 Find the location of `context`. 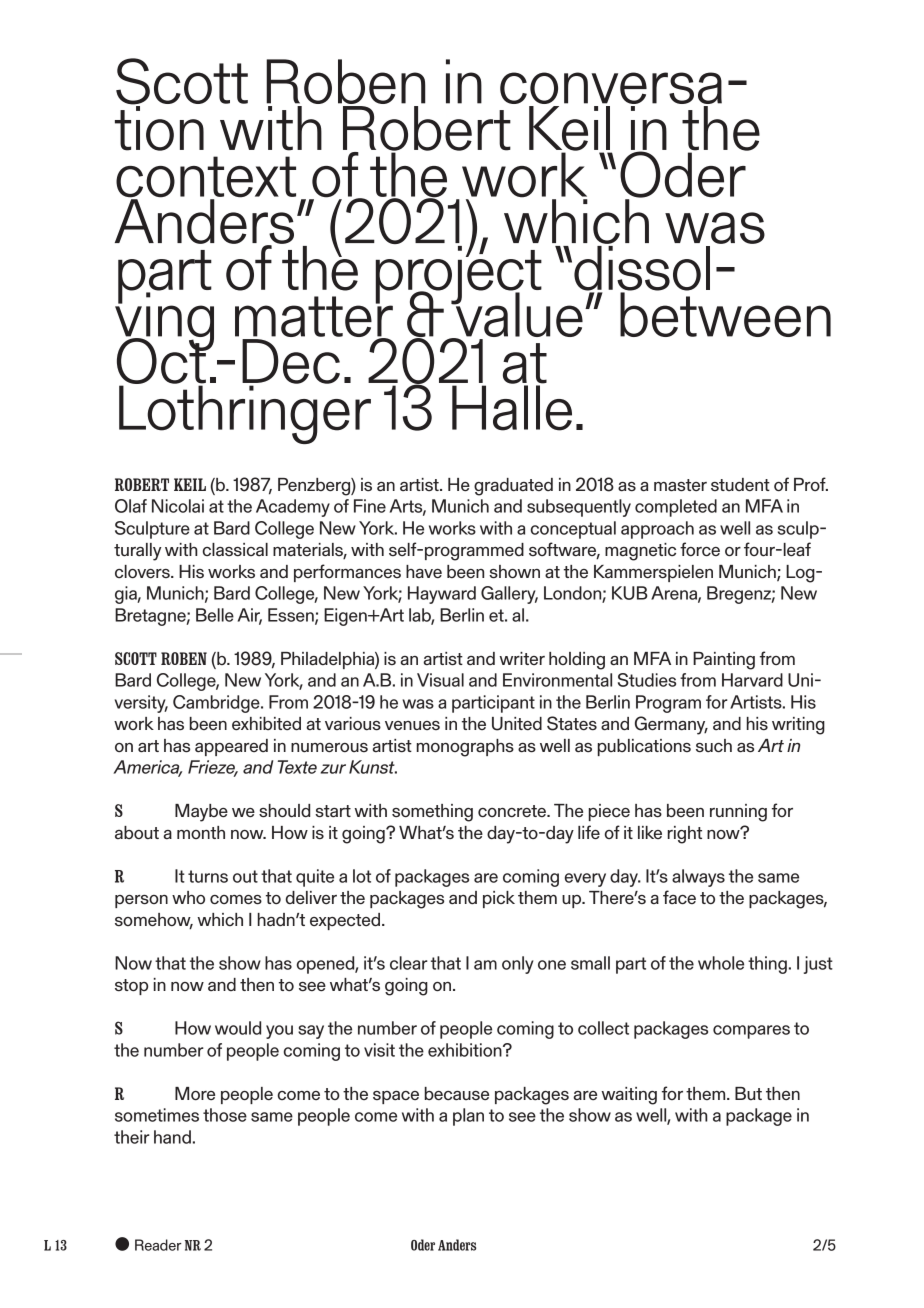

context is located at coordinates (206, 178).
